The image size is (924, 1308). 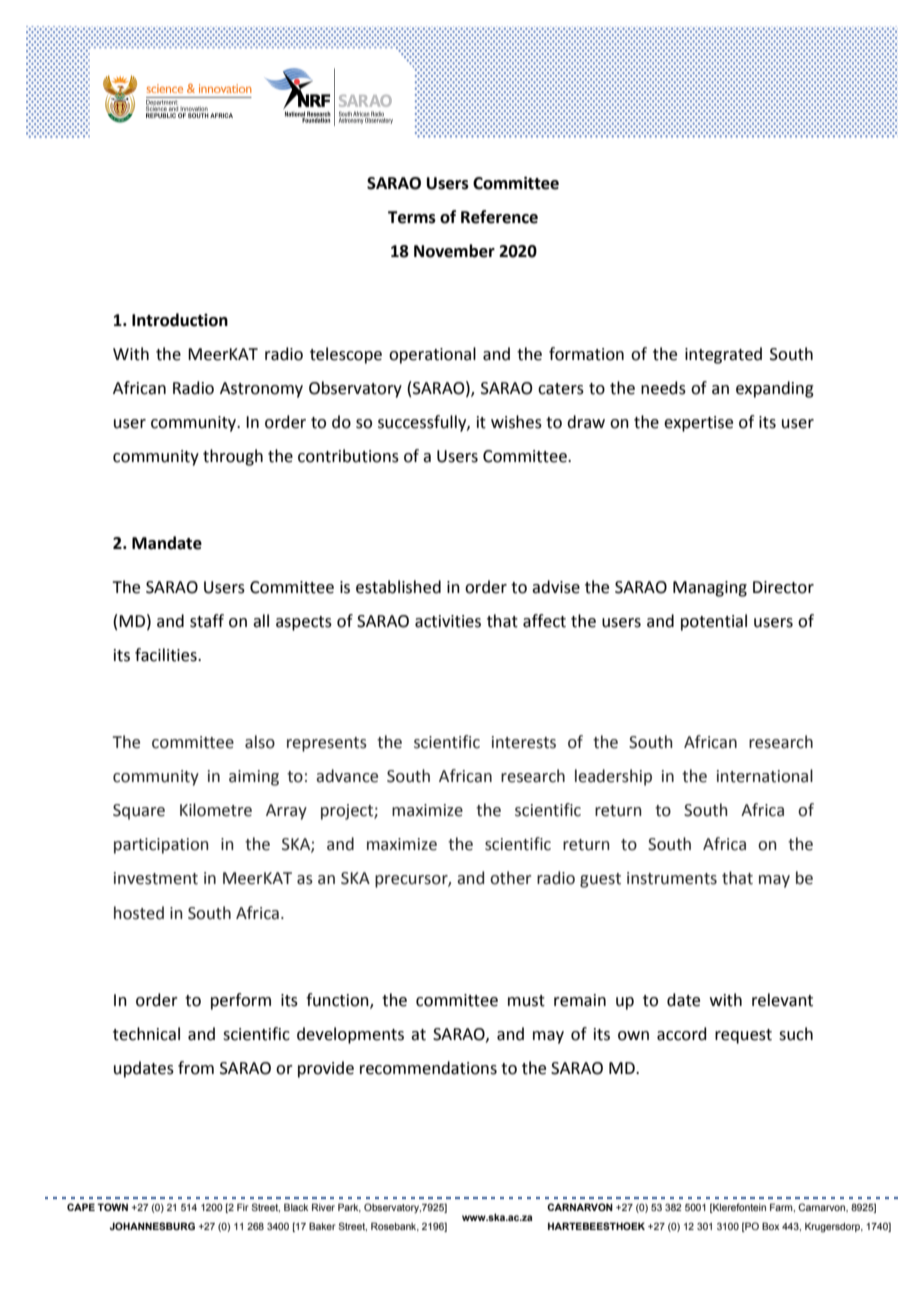 I want to click on hosted, so click(x=139, y=913).
